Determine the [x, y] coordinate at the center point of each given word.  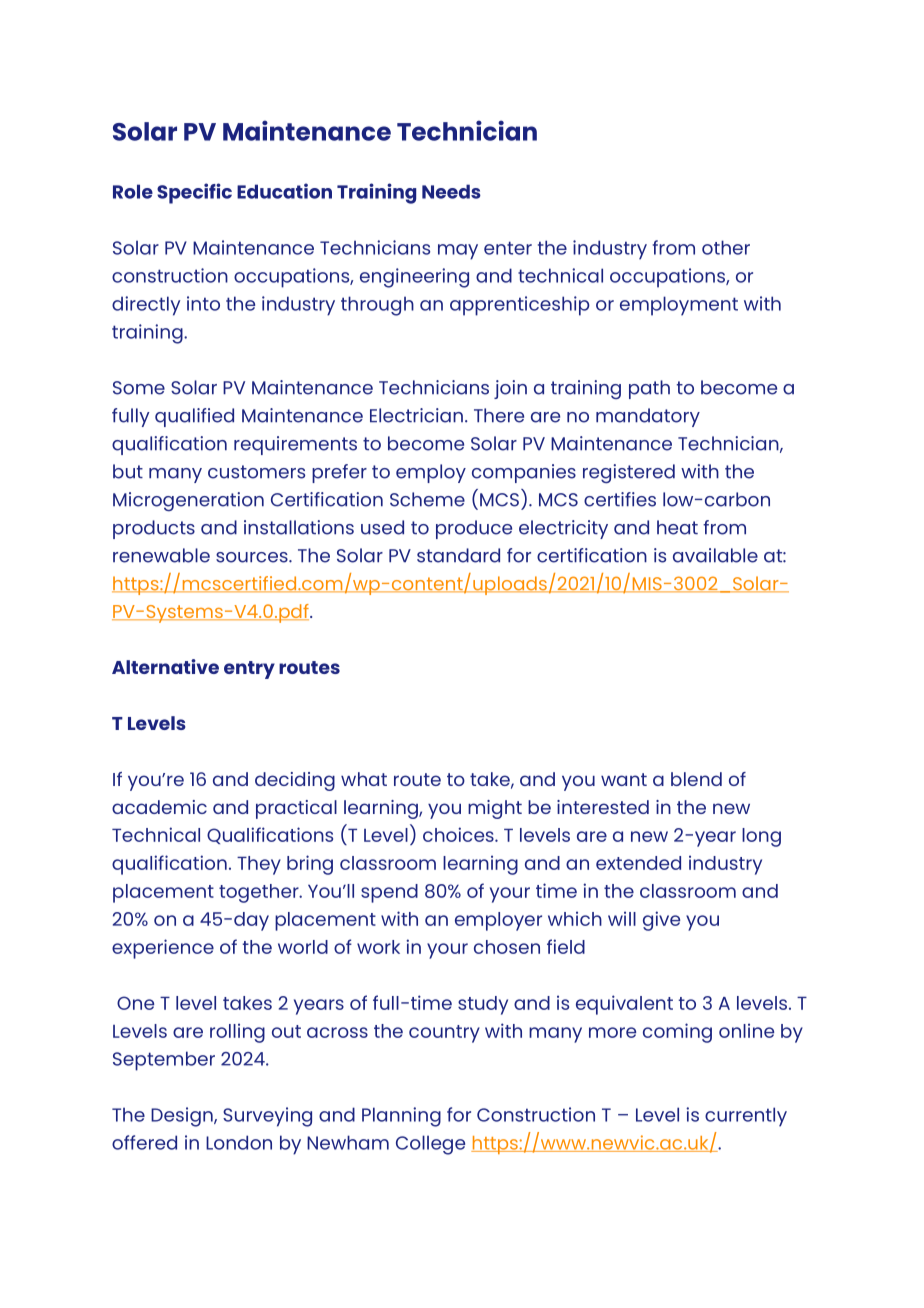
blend [696, 779]
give [661, 921]
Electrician [416, 415]
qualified [194, 417]
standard [458, 555]
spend [389, 893]
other [726, 247]
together [260, 893]
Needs [451, 191]
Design [183, 1117]
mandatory [648, 417]
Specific [194, 193]
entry [249, 670]
